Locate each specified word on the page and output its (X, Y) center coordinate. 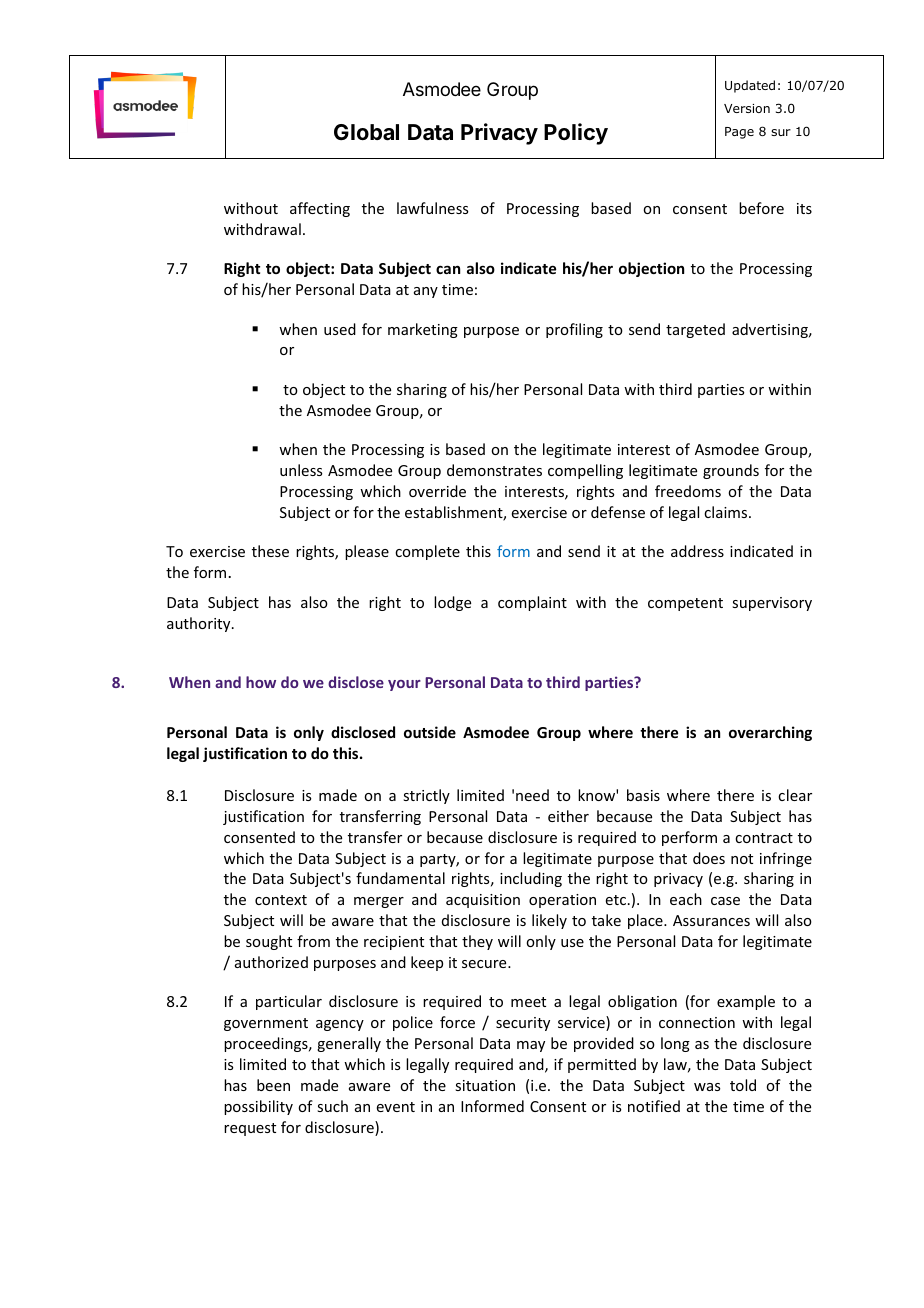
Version (747, 108)
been (273, 1085)
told (743, 1085)
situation (485, 1085)
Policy (576, 134)
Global (366, 132)
